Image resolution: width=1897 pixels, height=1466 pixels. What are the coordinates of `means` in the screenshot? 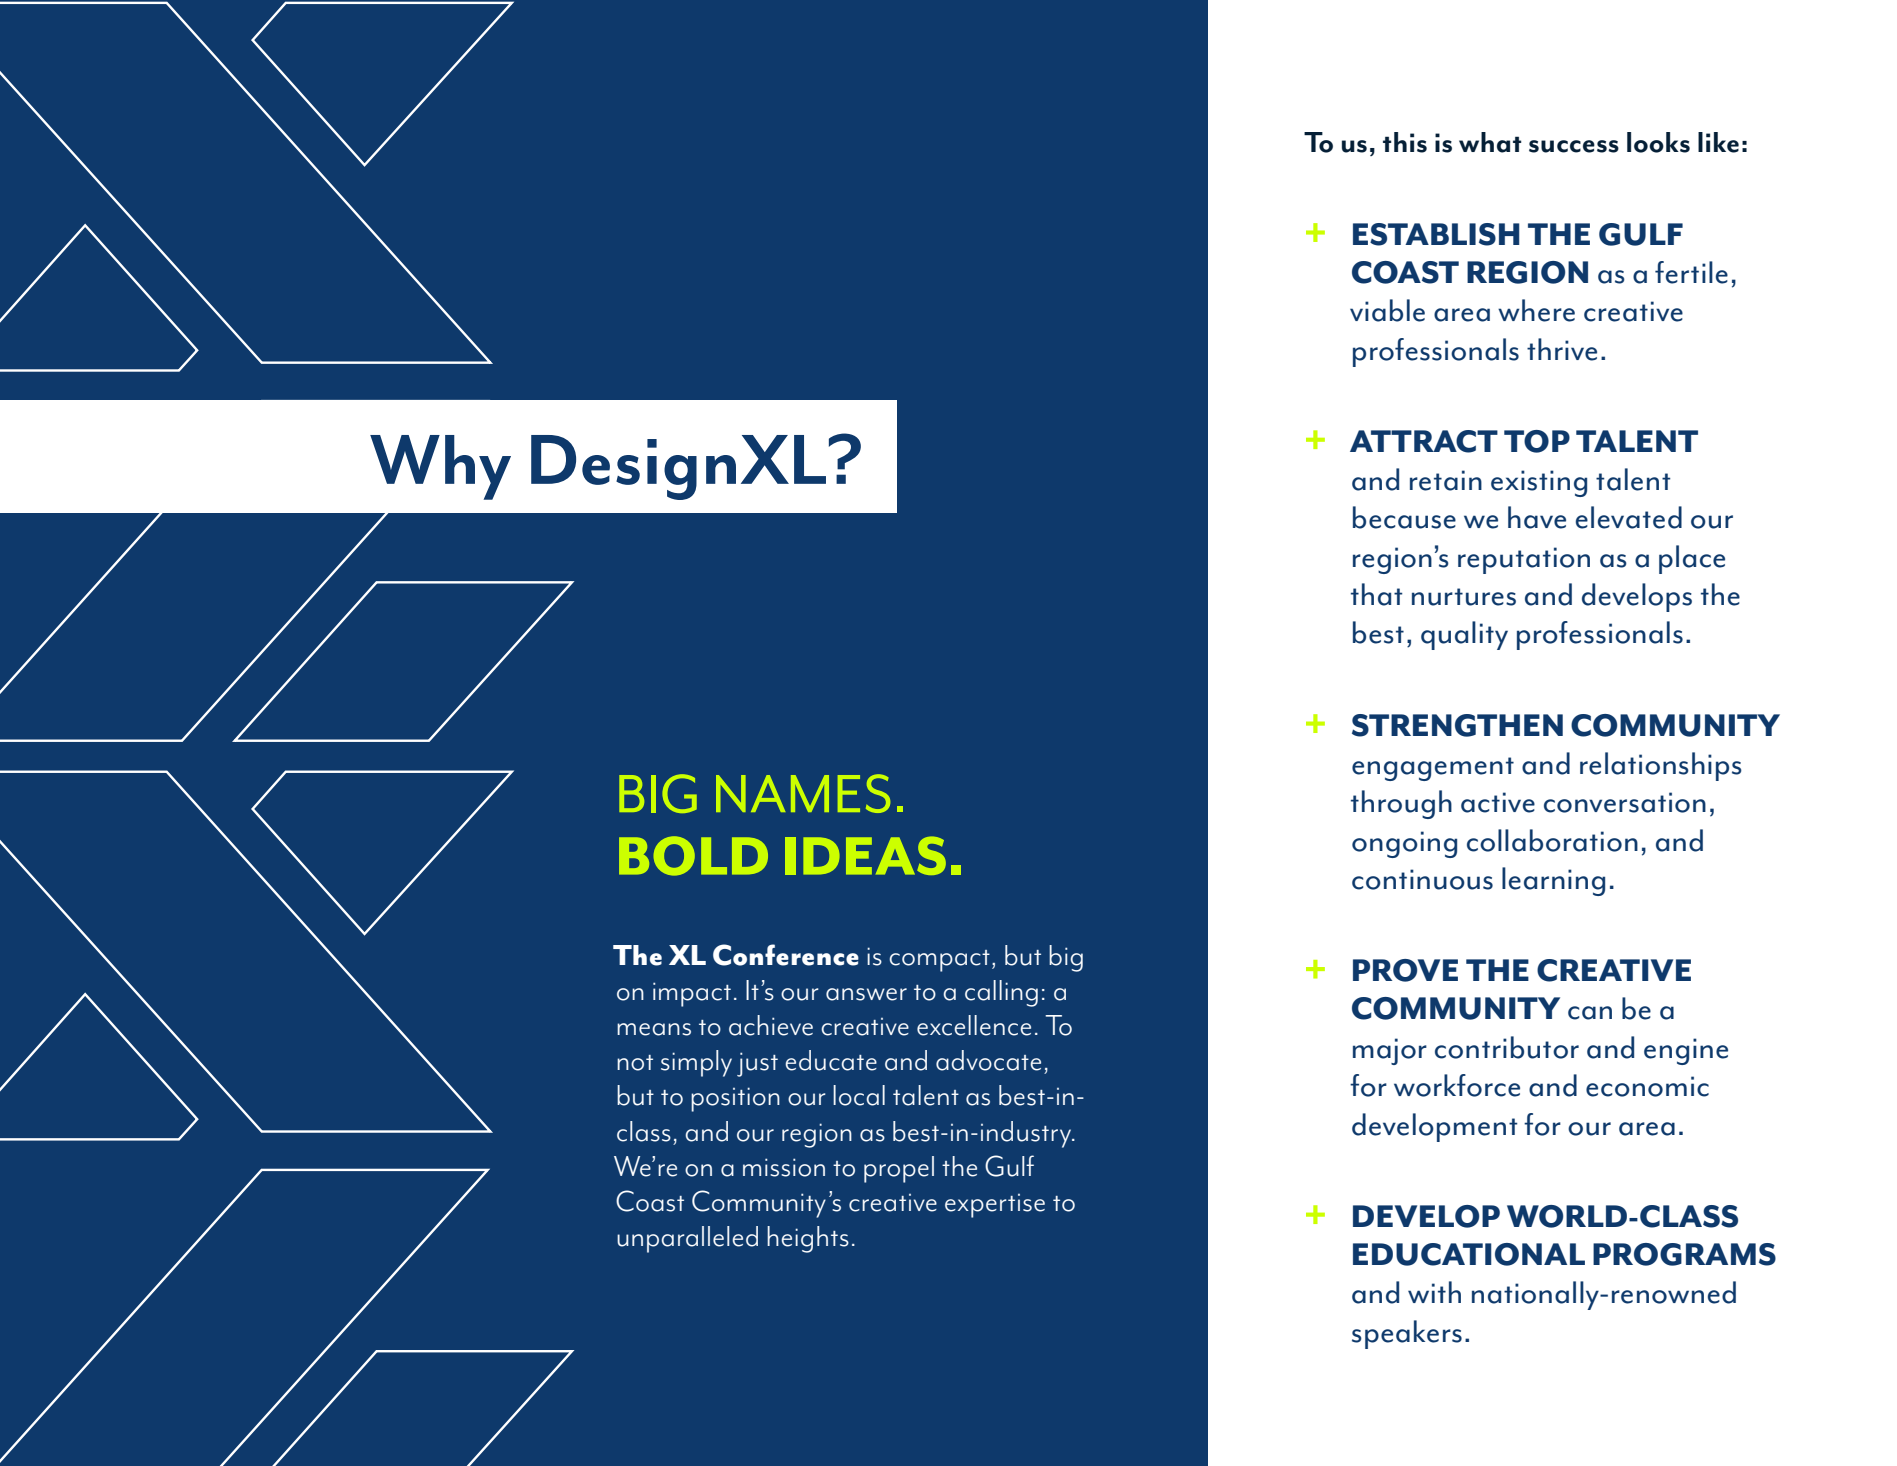 It's located at (654, 1029).
